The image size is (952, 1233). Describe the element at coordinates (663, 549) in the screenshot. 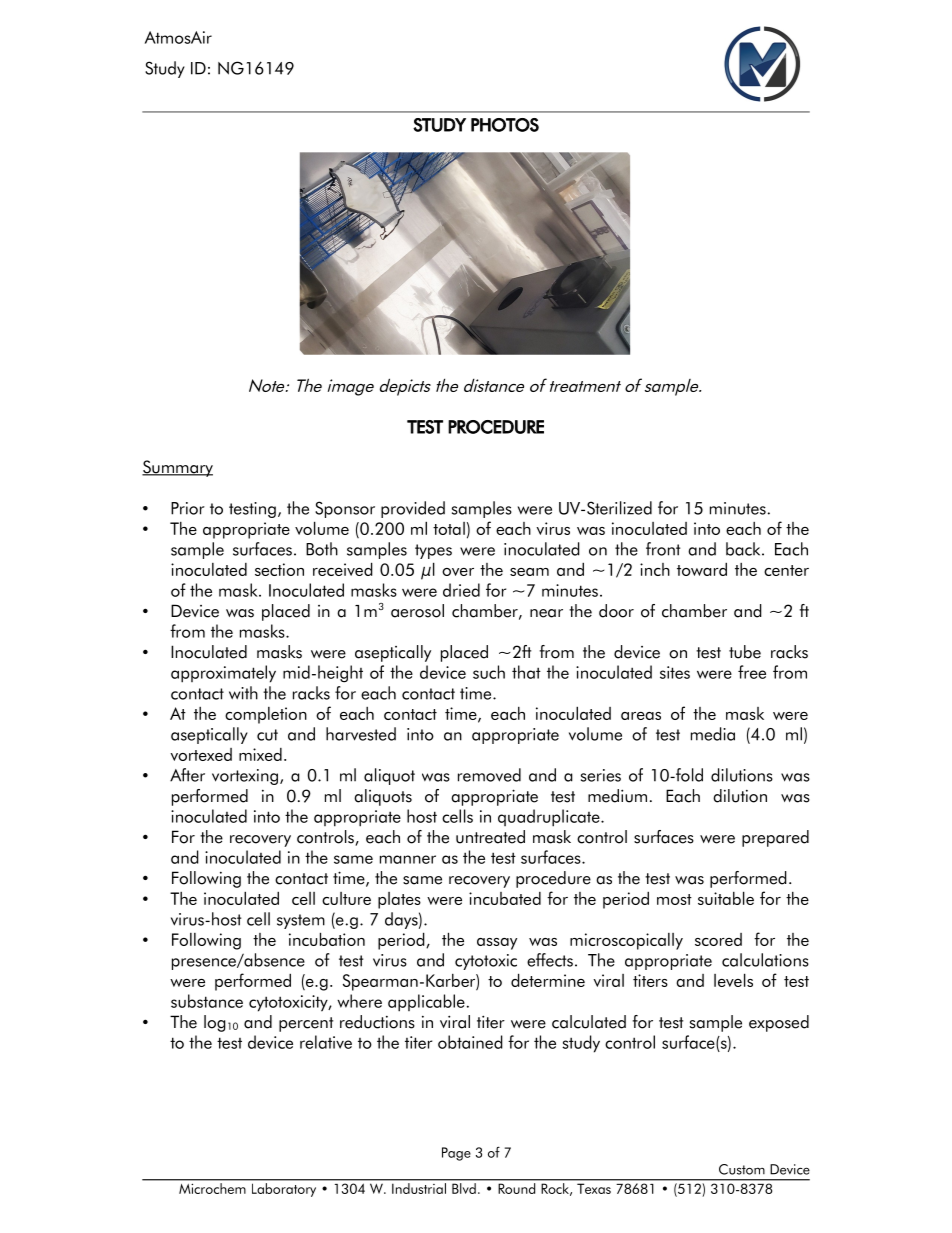

I see `front` at that location.
